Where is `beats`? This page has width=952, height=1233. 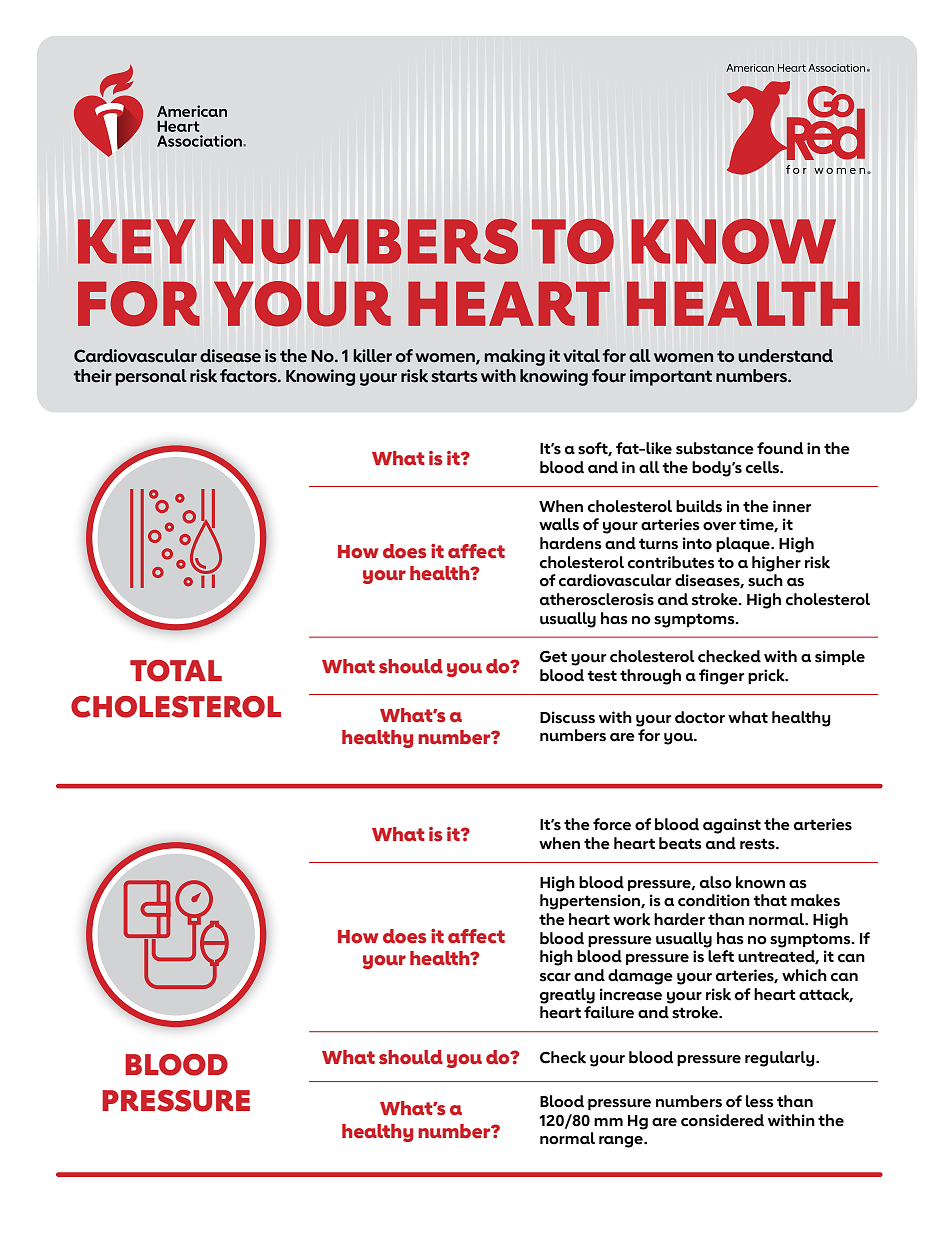
beats is located at coordinates (680, 843).
